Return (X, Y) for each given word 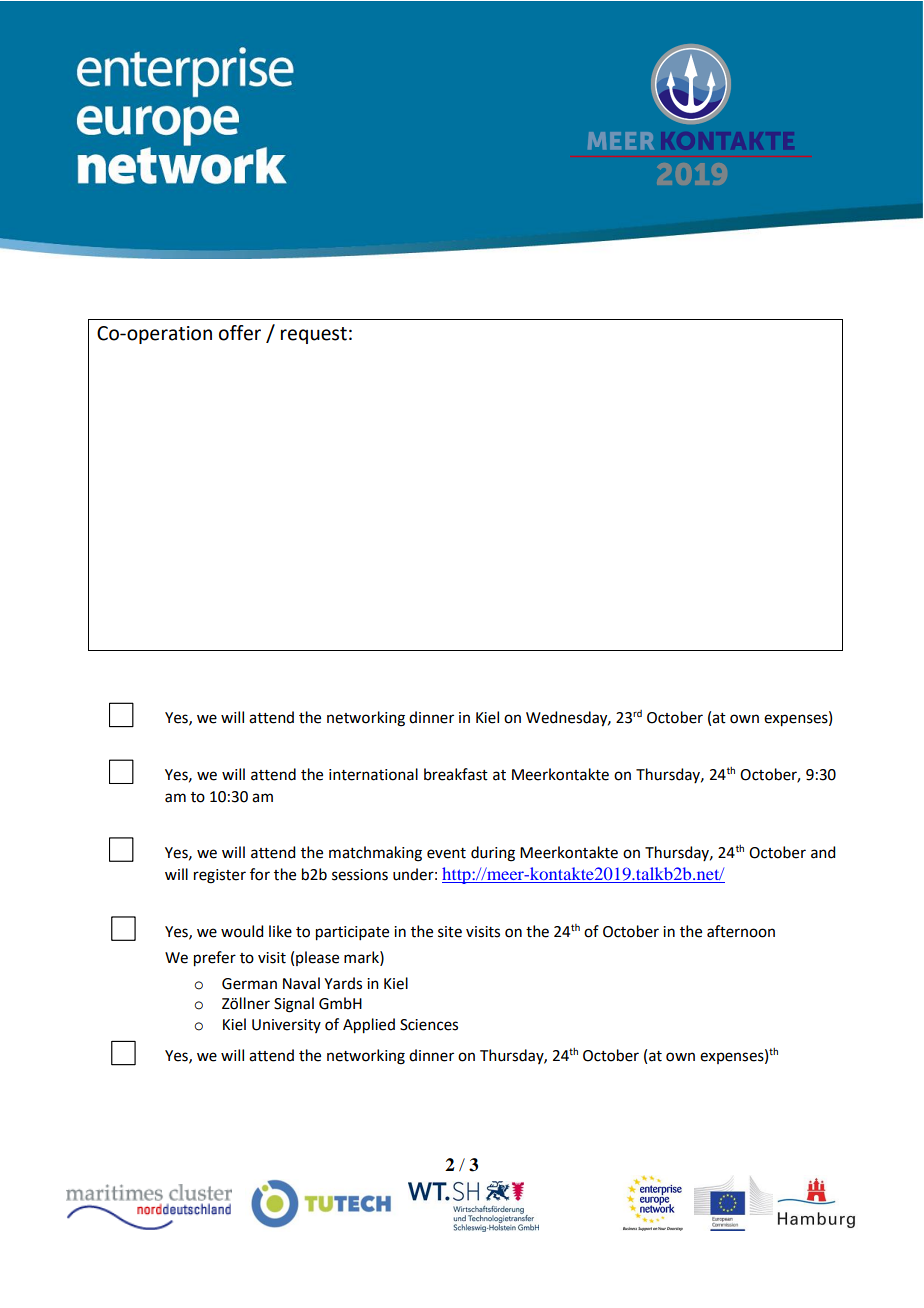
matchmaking (375, 854)
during (493, 854)
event (446, 853)
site (450, 932)
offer (240, 333)
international (373, 774)
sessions (360, 875)
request (314, 335)
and (823, 852)
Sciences (429, 1025)
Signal (294, 1005)
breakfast (456, 774)
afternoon (741, 931)
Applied (369, 1026)
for (260, 874)
